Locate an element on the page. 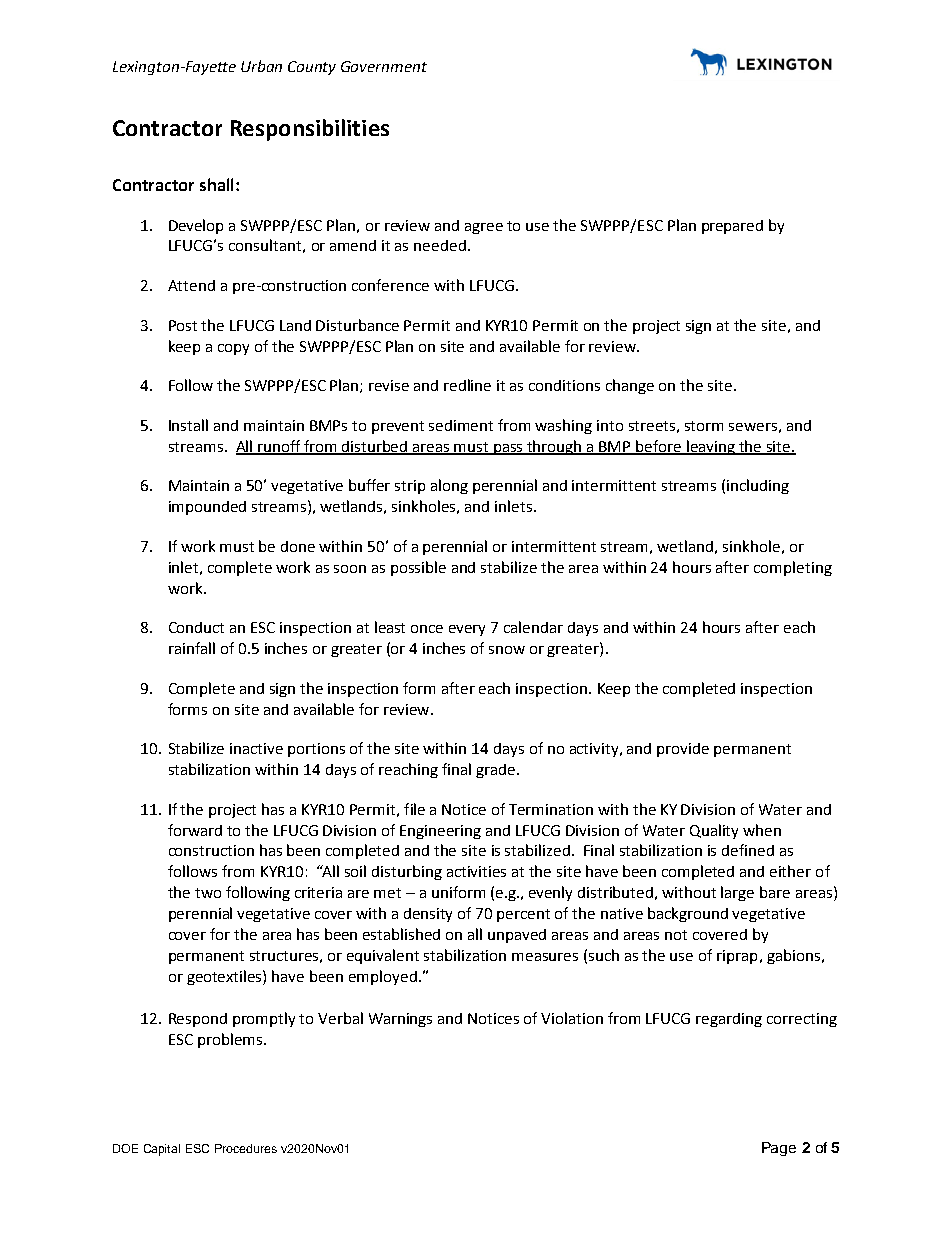 The image size is (952, 1233). Page is located at coordinates (779, 1149).
